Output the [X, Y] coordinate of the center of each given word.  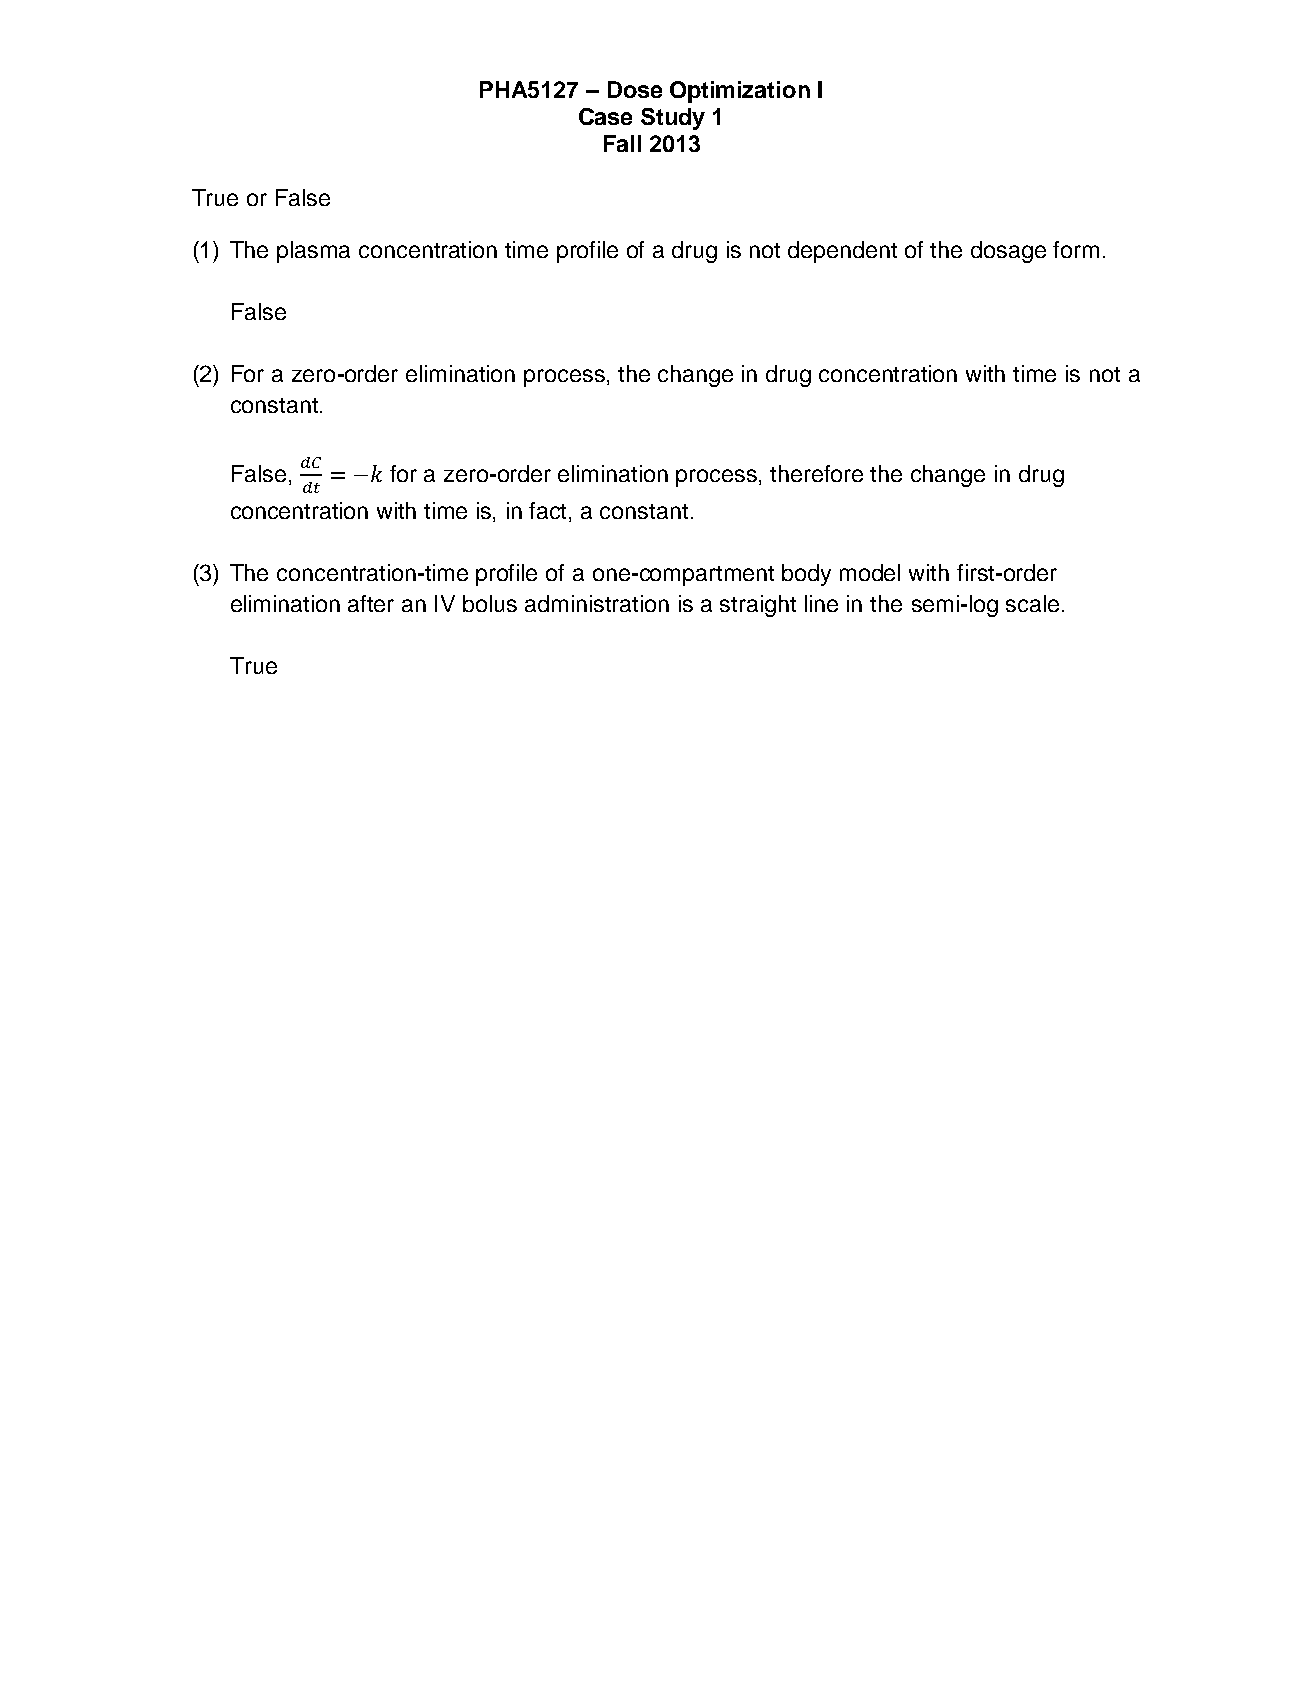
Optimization [740, 92]
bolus [490, 603]
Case [605, 116]
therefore [816, 473]
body [806, 575]
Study [673, 119]
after [371, 603]
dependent [842, 252]
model [870, 572]
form [1076, 249]
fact [549, 512]
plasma [313, 252]
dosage [1008, 252]
